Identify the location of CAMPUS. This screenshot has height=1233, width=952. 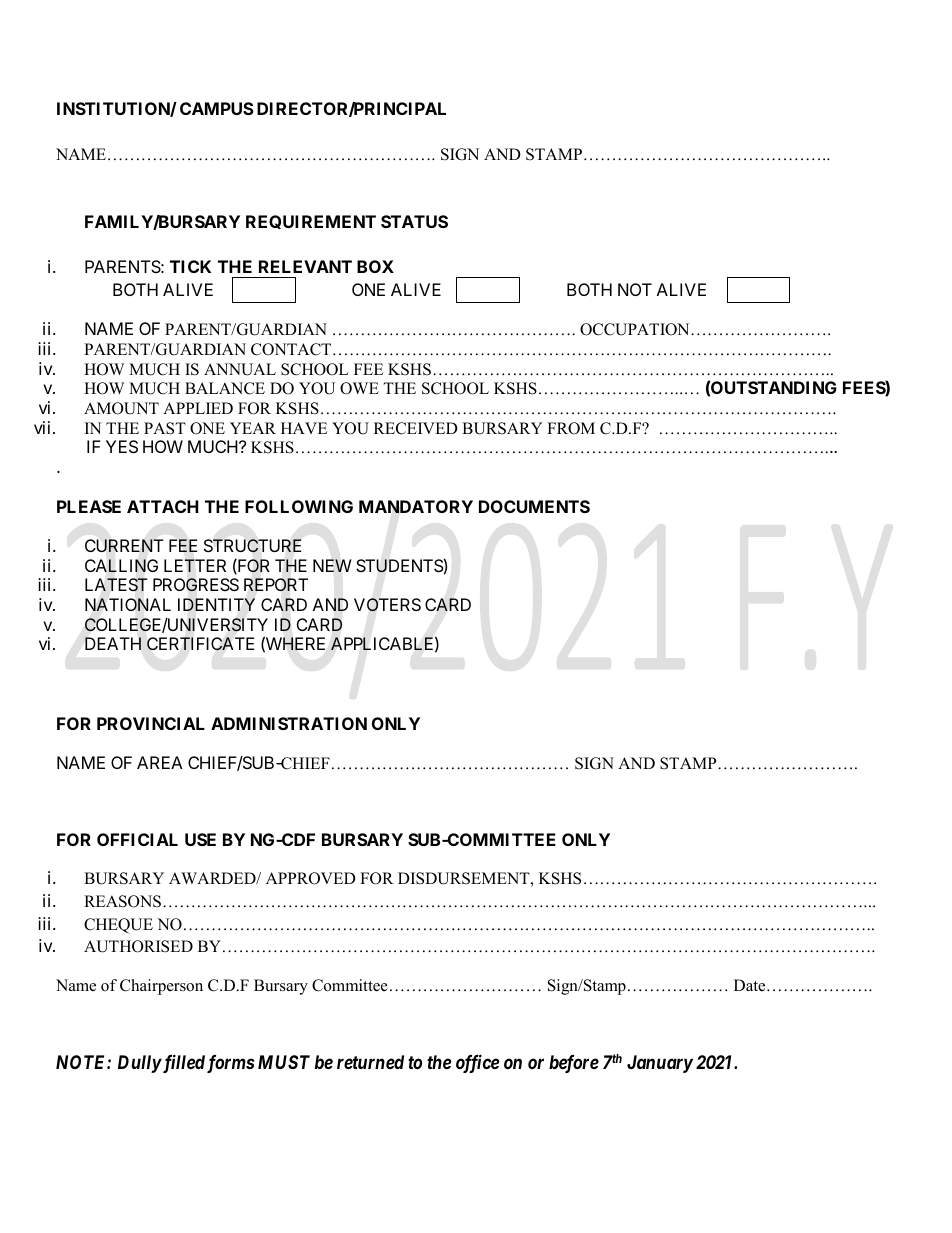
(217, 108).
